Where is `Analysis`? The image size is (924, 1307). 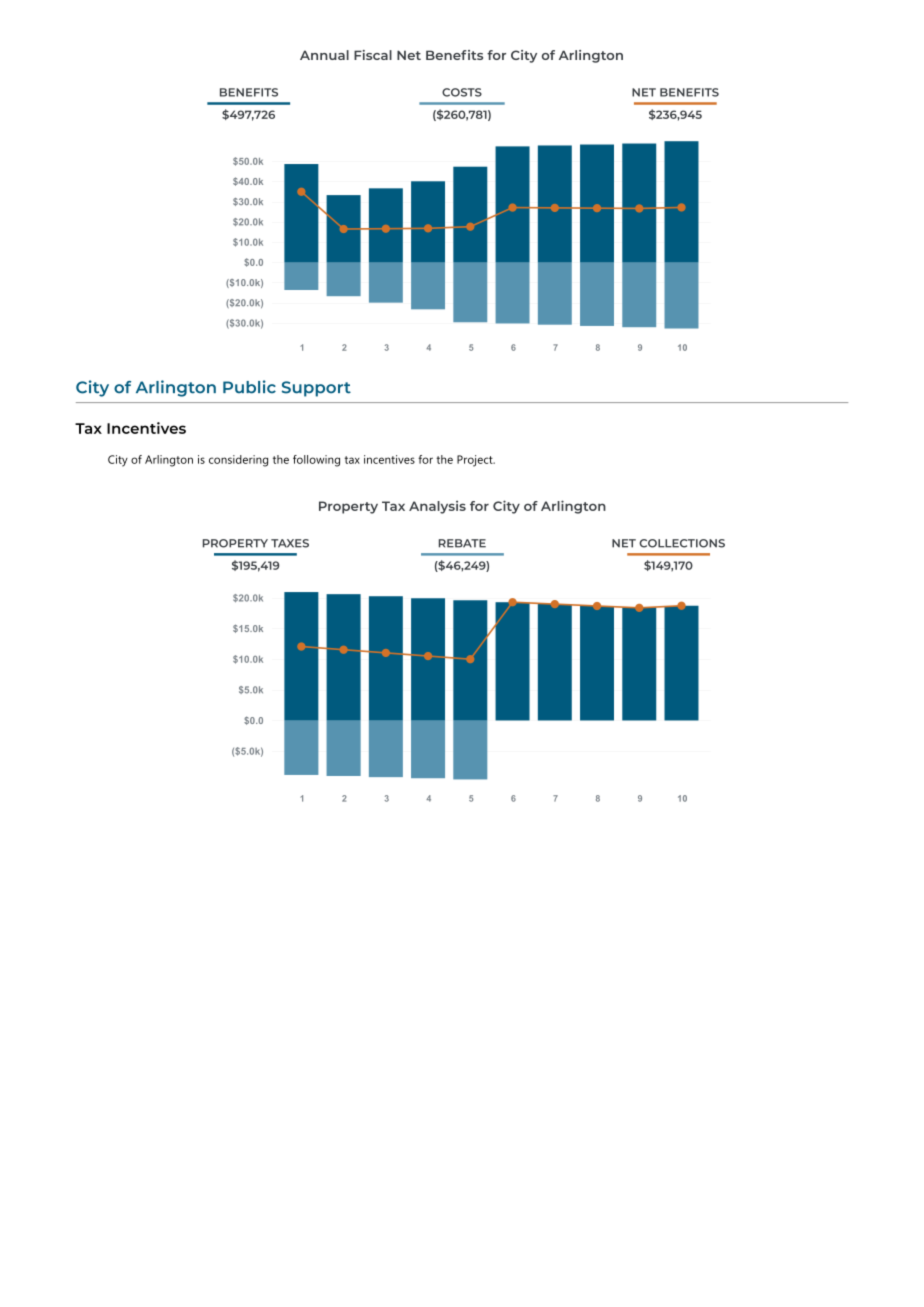 Analysis is located at coordinates (437, 507).
